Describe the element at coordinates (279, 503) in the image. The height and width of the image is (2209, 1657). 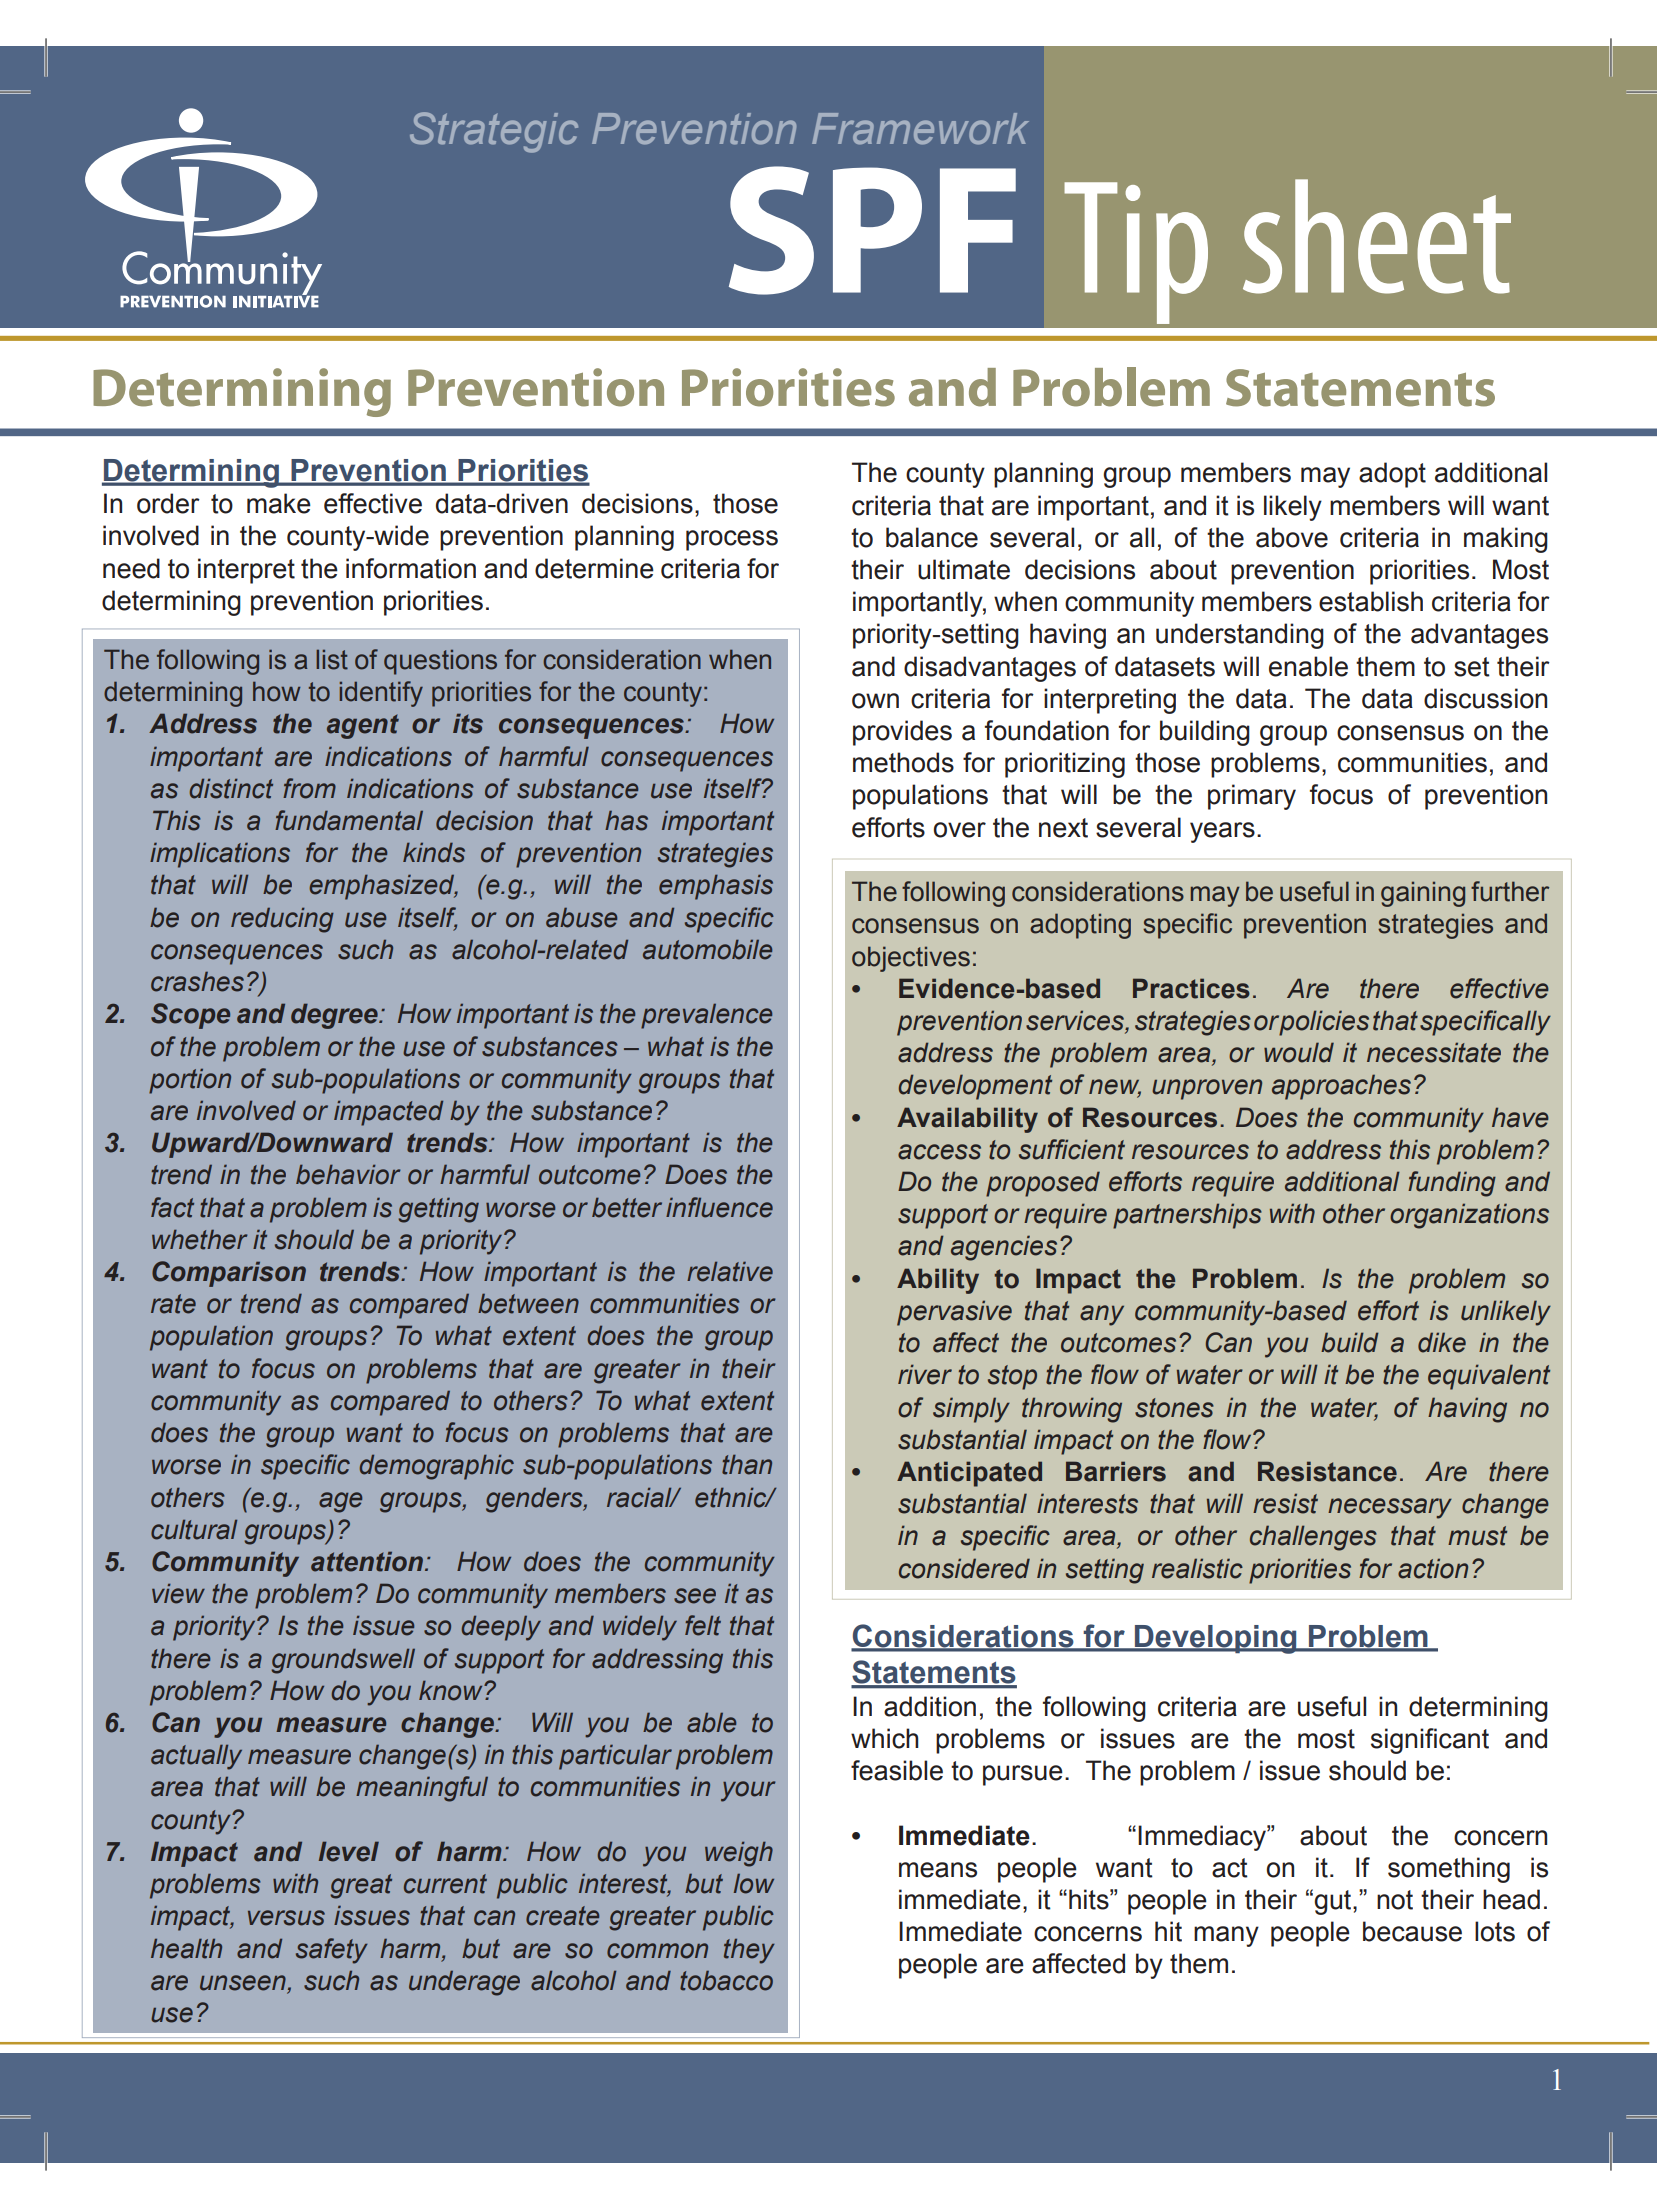
I see `make` at that location.
